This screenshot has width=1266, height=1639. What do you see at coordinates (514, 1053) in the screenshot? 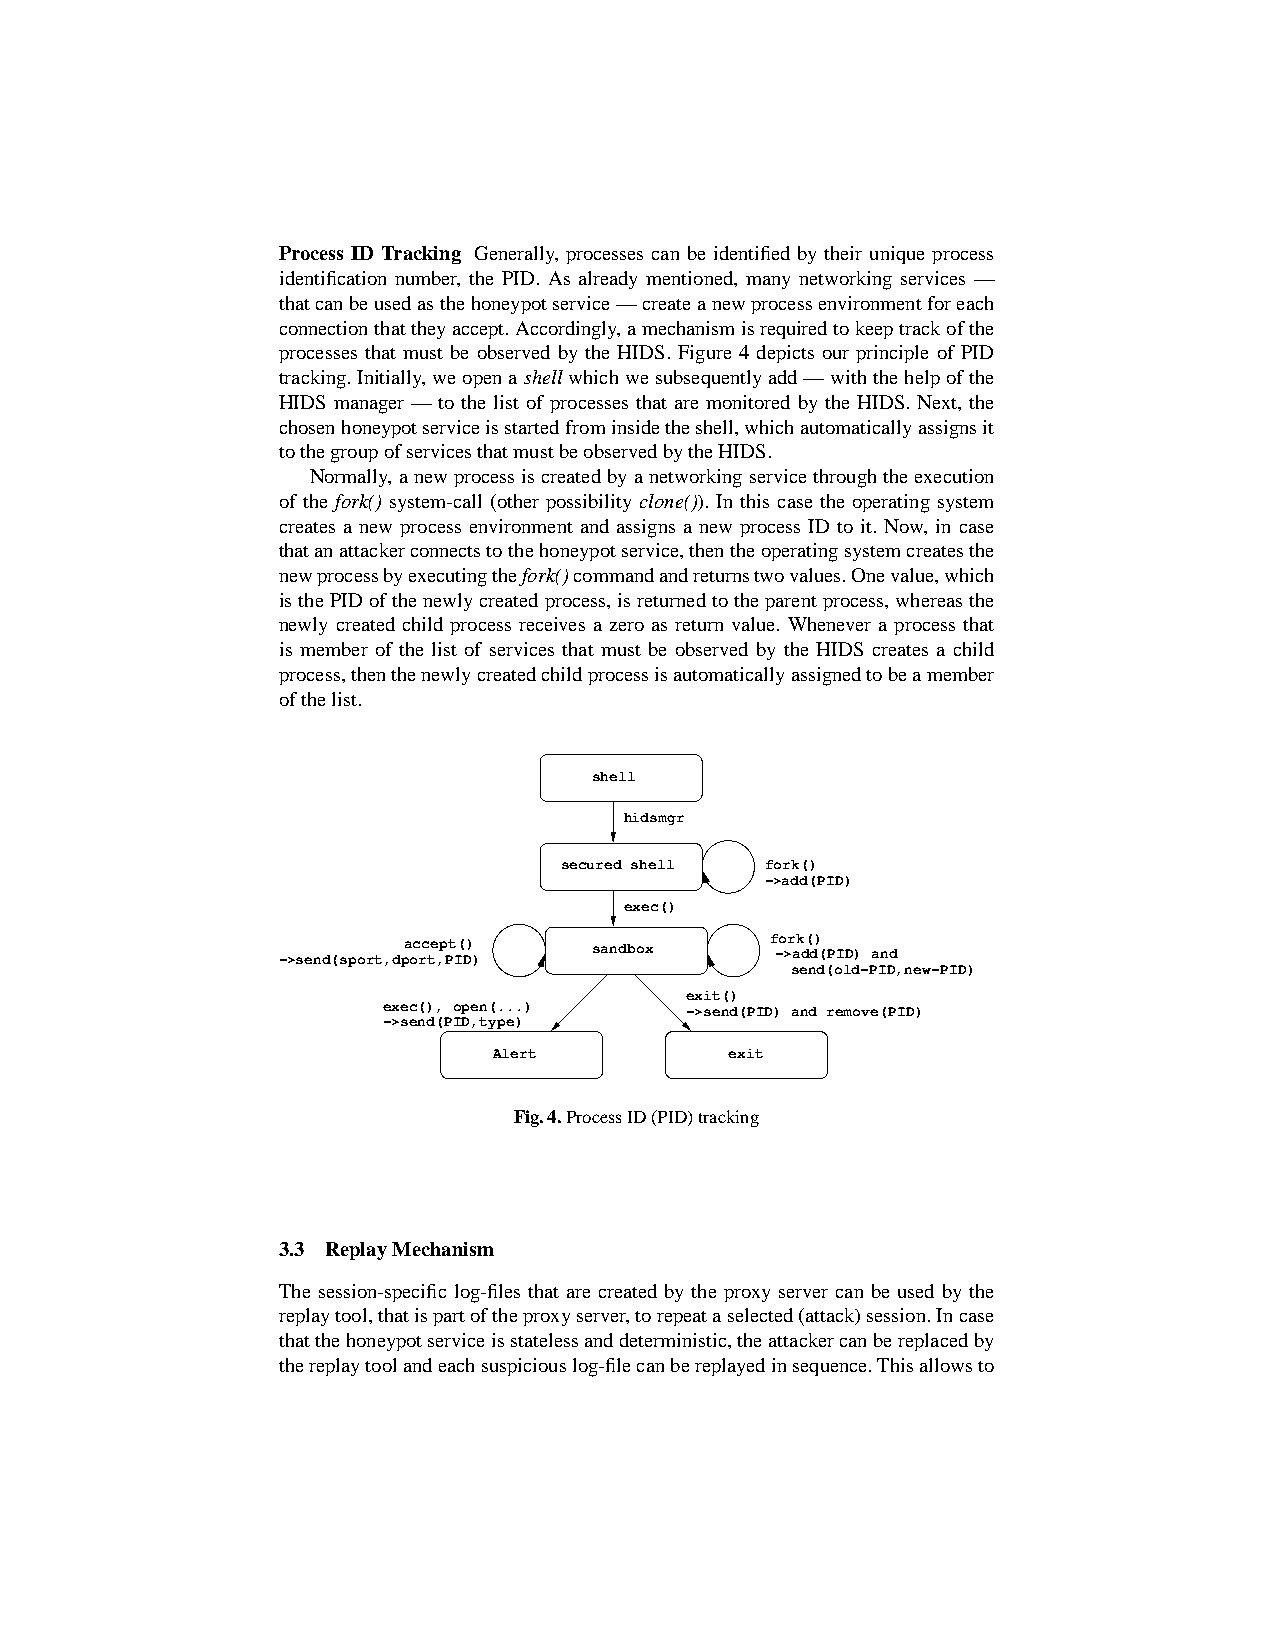
I see `Alert` at bounding box center [514, 1053].
